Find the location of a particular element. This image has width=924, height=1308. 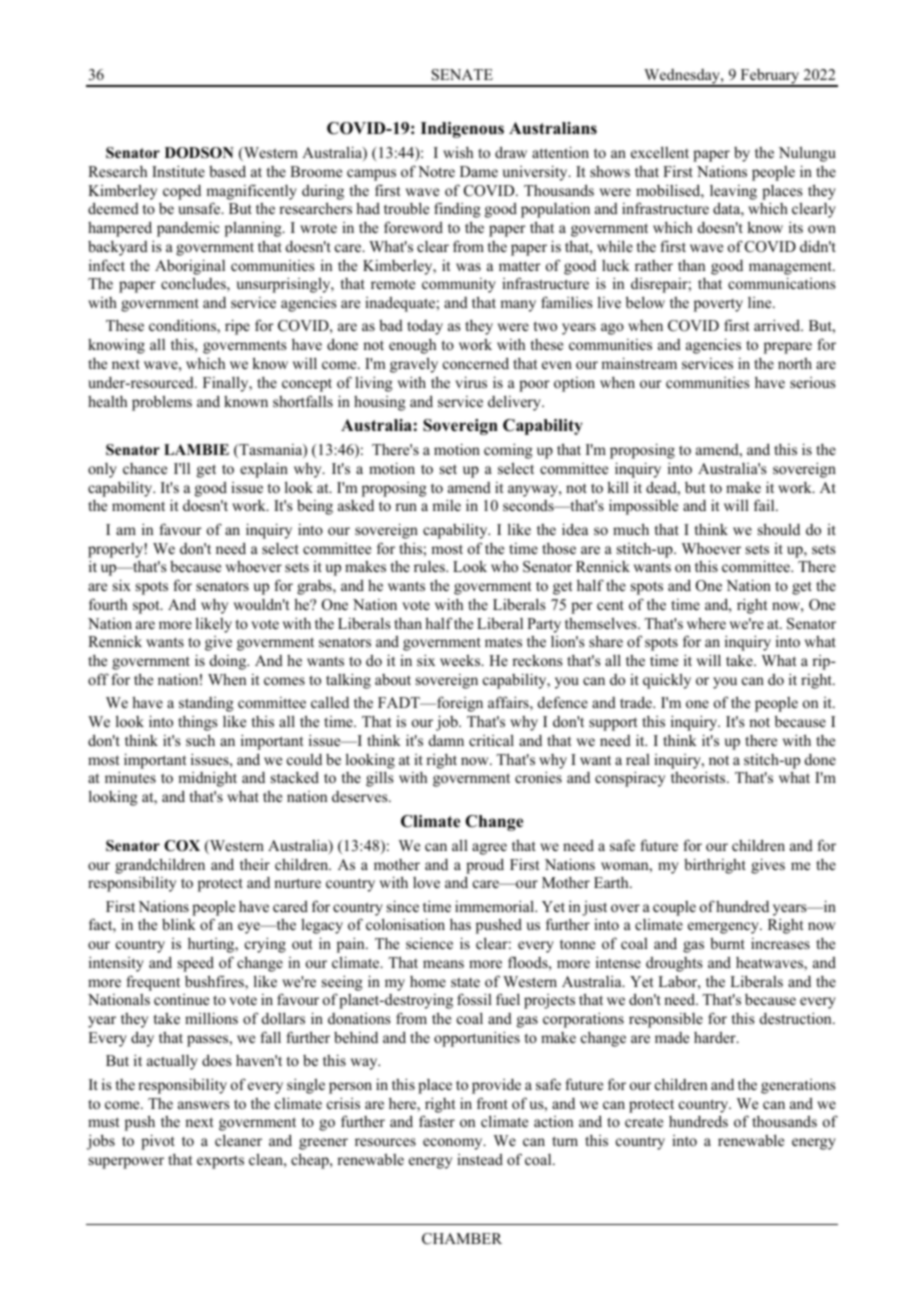

weeks is located at coordinates (461, 660).
